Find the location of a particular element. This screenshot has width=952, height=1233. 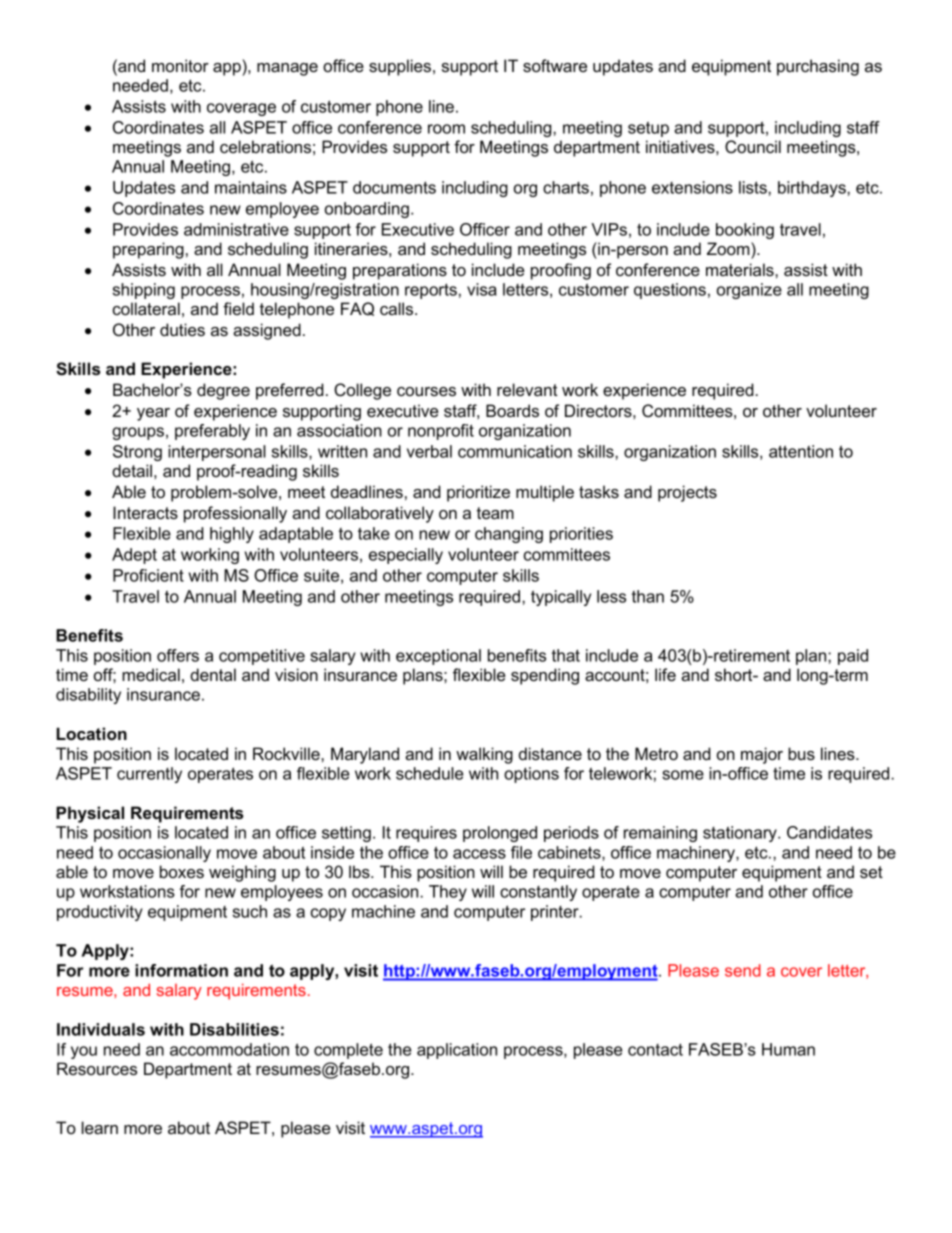

attention is located at coordinates (801, 451).
